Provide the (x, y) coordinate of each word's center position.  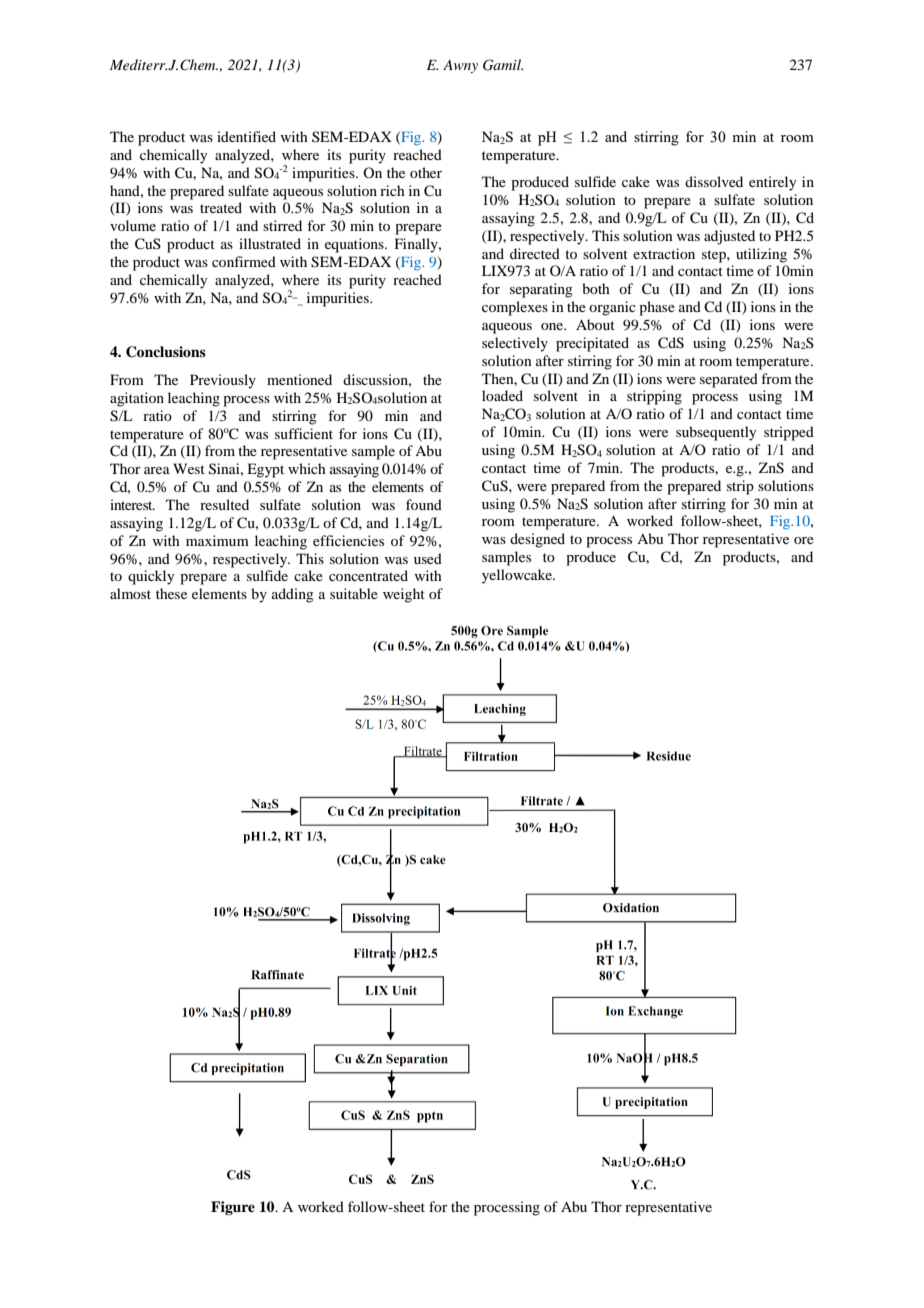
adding (293, 595)
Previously (223, 381)
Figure (233, 1208)
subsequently (716, 433)
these (171, 593)
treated (221, 207)
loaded (502, 395)
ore (804, 540)
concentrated (368, 575)
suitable (354, 593)
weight (404, 595)
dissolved (714, 181)
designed (537, 540)
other (426, 172)
